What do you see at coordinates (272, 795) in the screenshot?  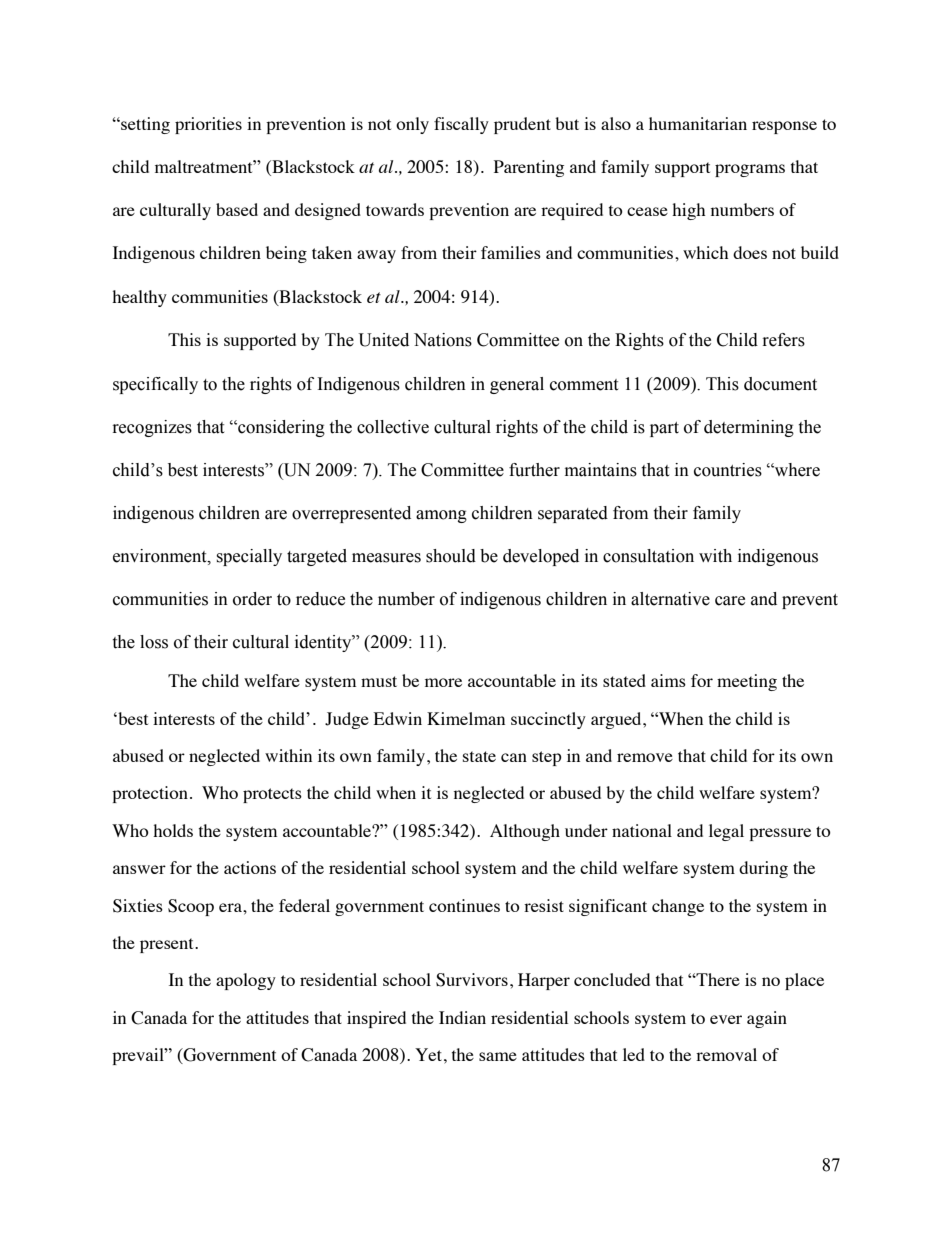 I see `protects` at bounding box center [272, 795].
